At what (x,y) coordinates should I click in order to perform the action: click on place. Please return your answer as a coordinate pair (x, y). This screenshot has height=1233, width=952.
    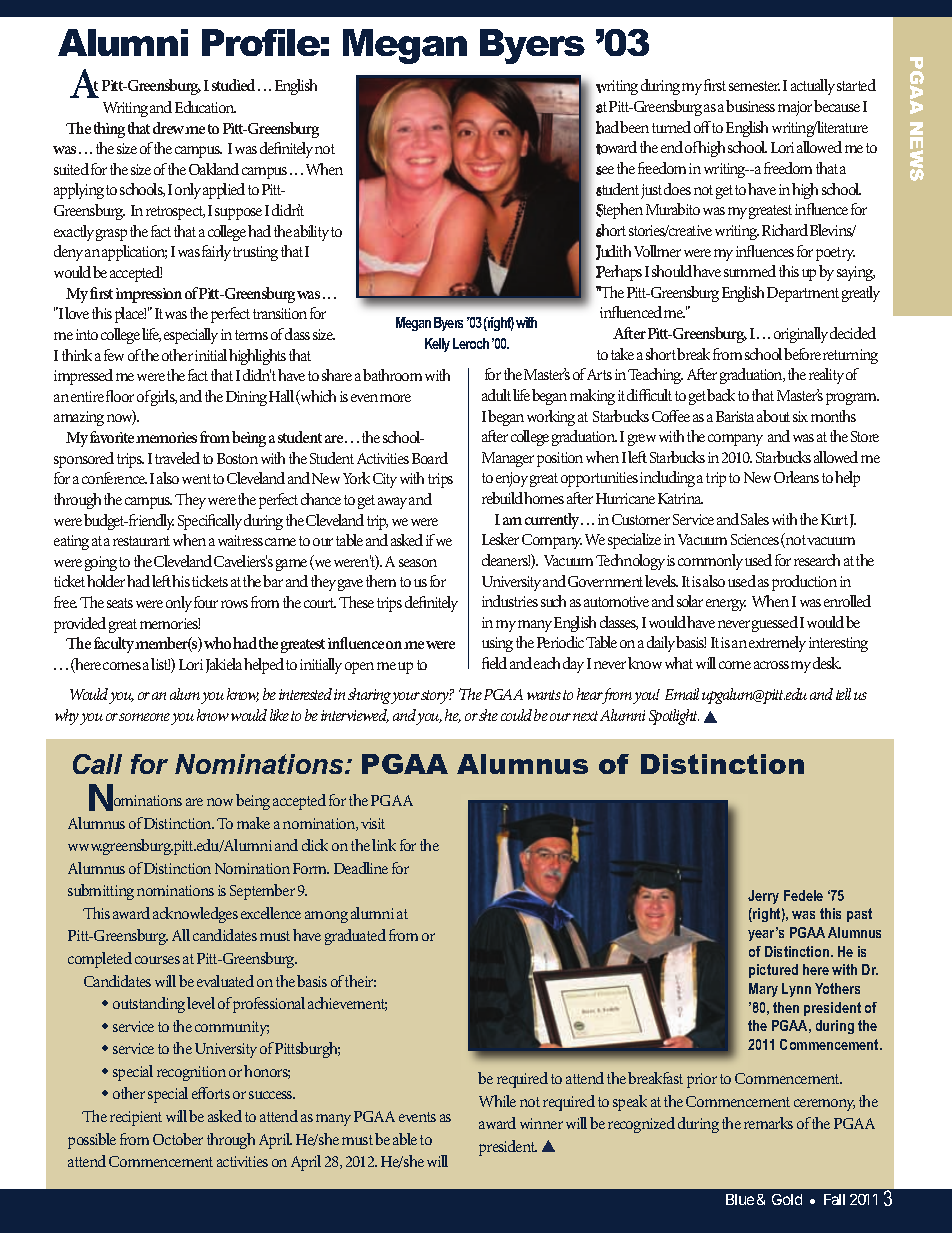
    Looking at the image, I should click on (130, 315).
